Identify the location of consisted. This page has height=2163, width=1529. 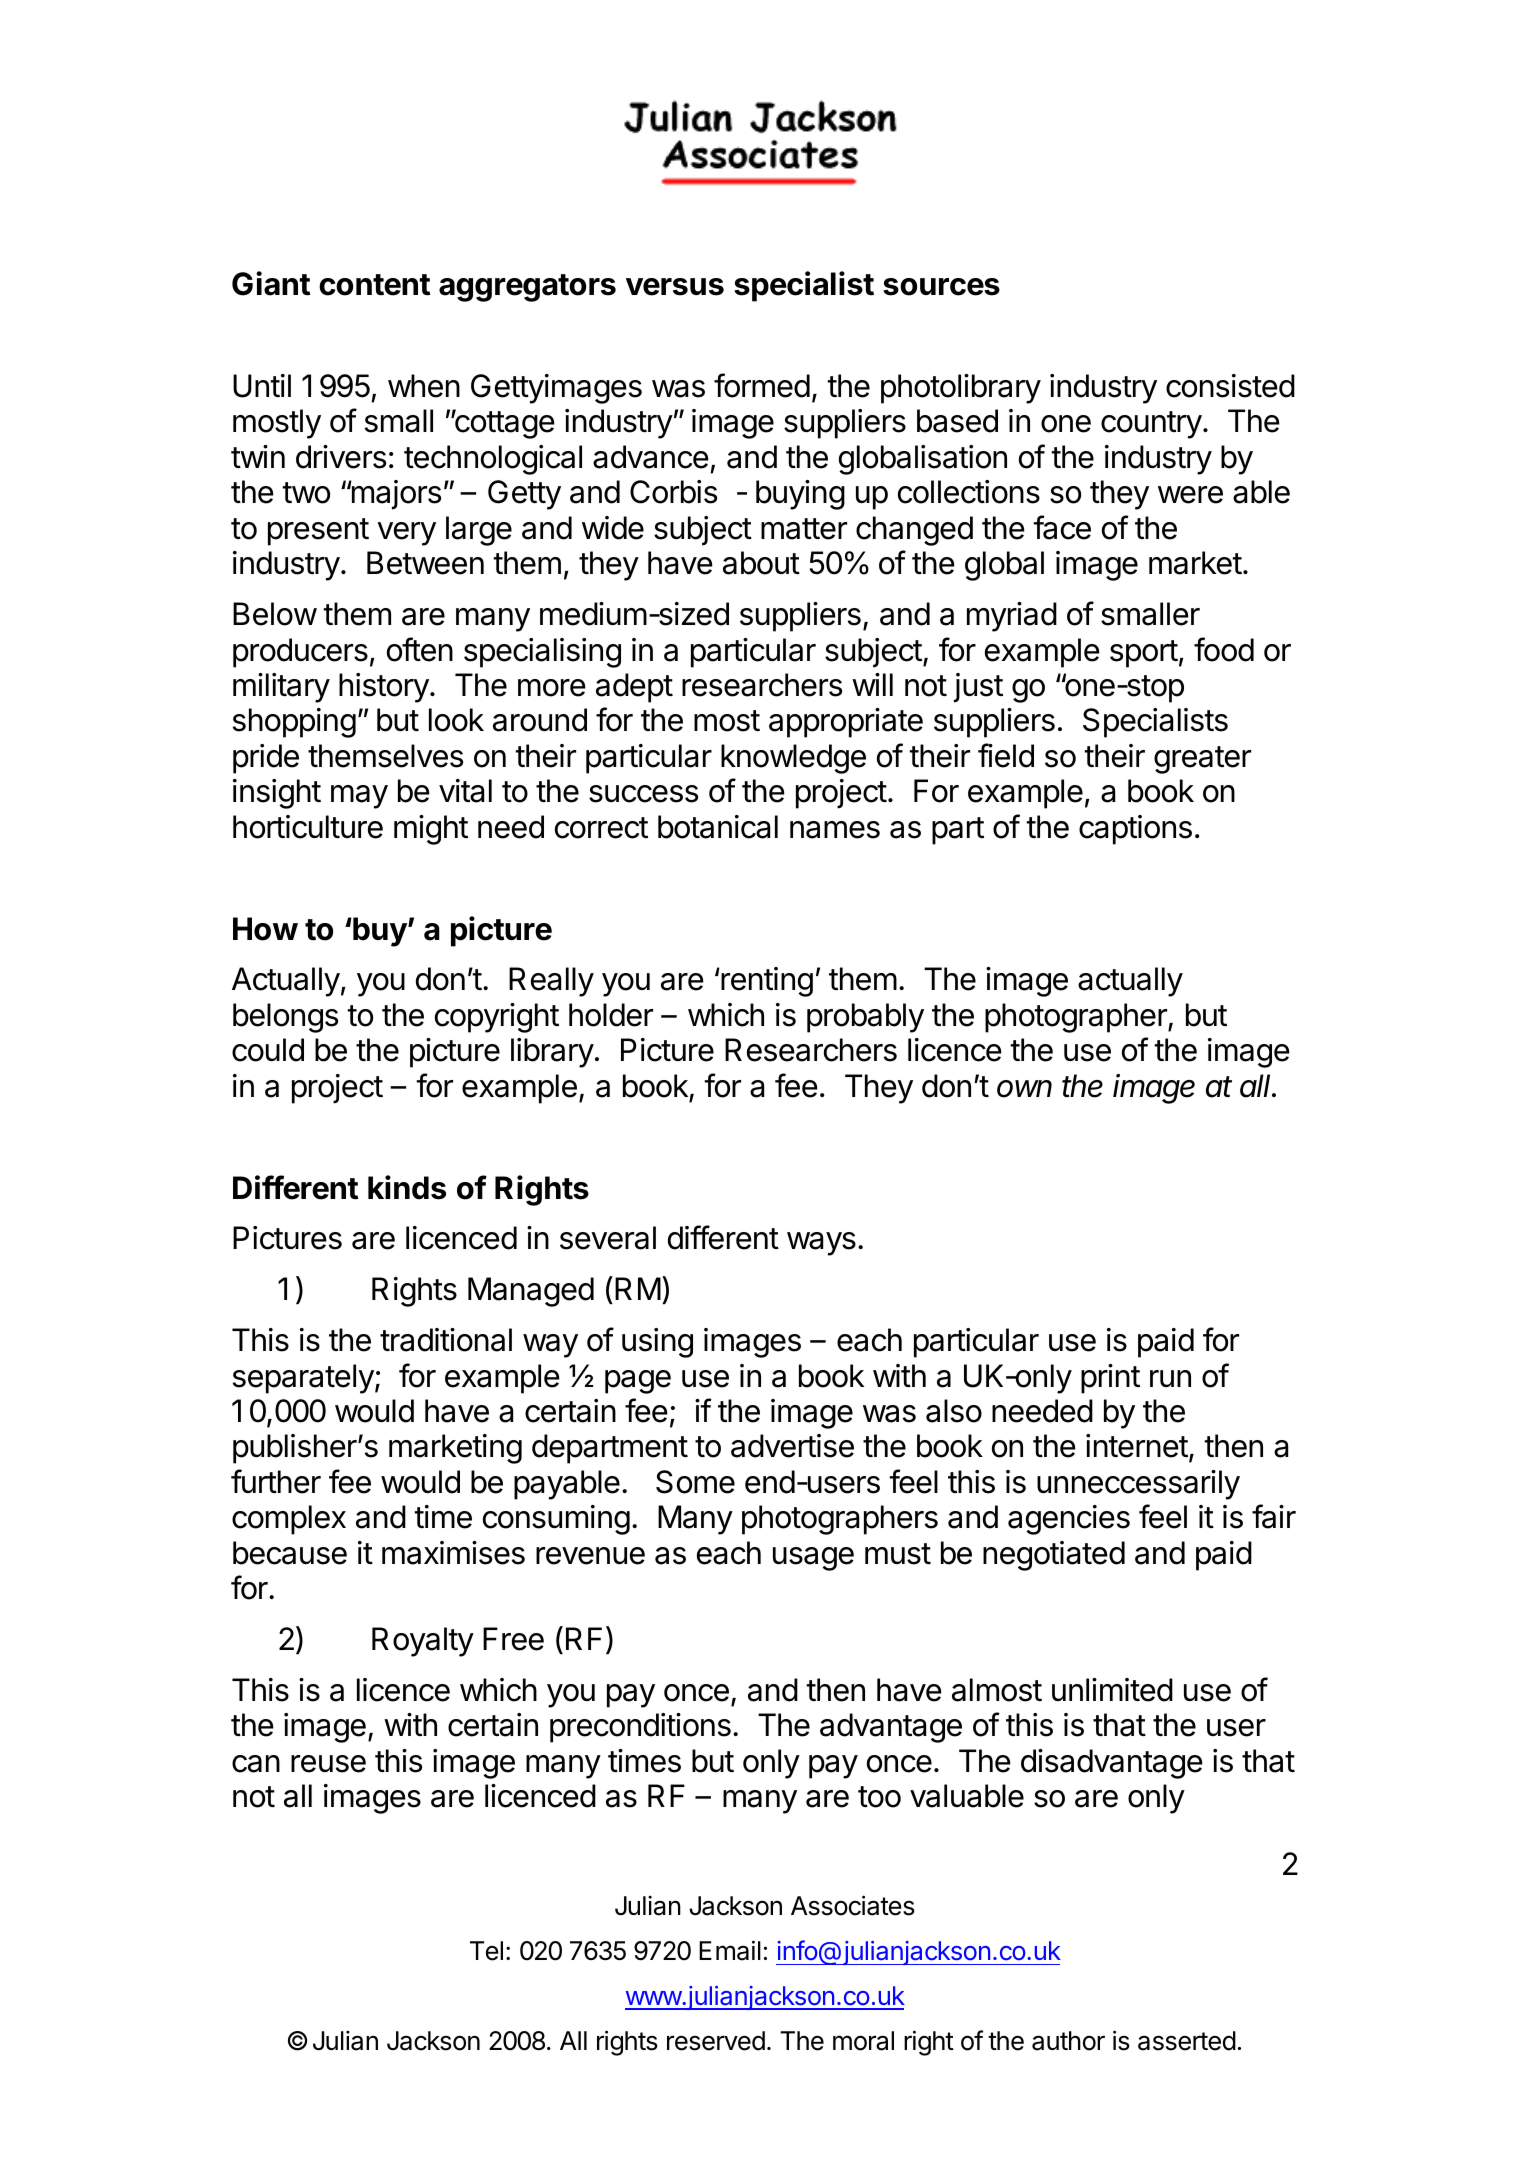
(1230, 386).
